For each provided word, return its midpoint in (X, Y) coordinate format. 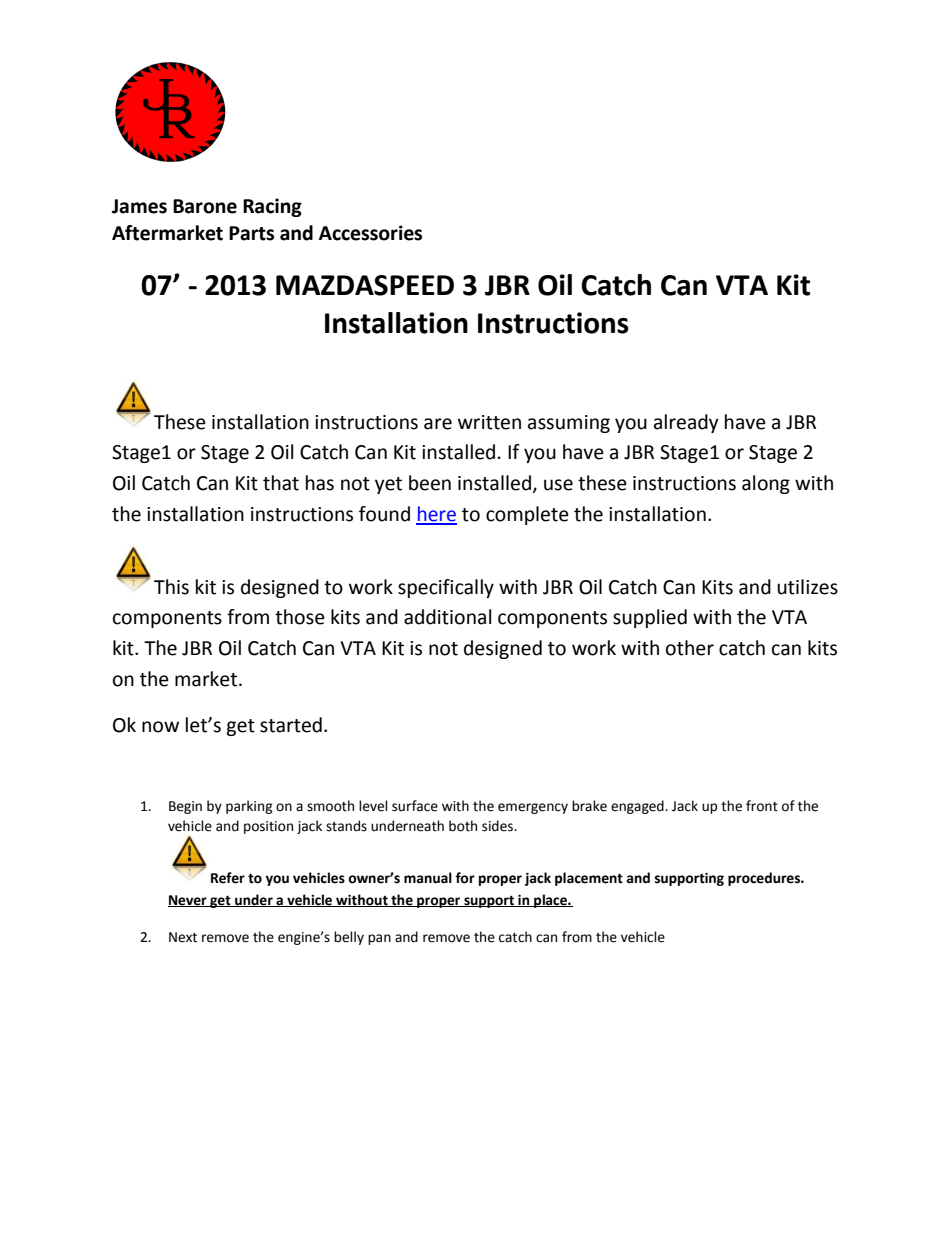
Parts (251, 233)
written (489, 422)
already (686, 423)
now (160, 727)
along (766, 484)
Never (188, 901)
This (171, 587)
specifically (446, 588)
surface (415, 806)
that (281, 483)
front (762, 806)
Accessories (370, 233)
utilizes (807, 587)
